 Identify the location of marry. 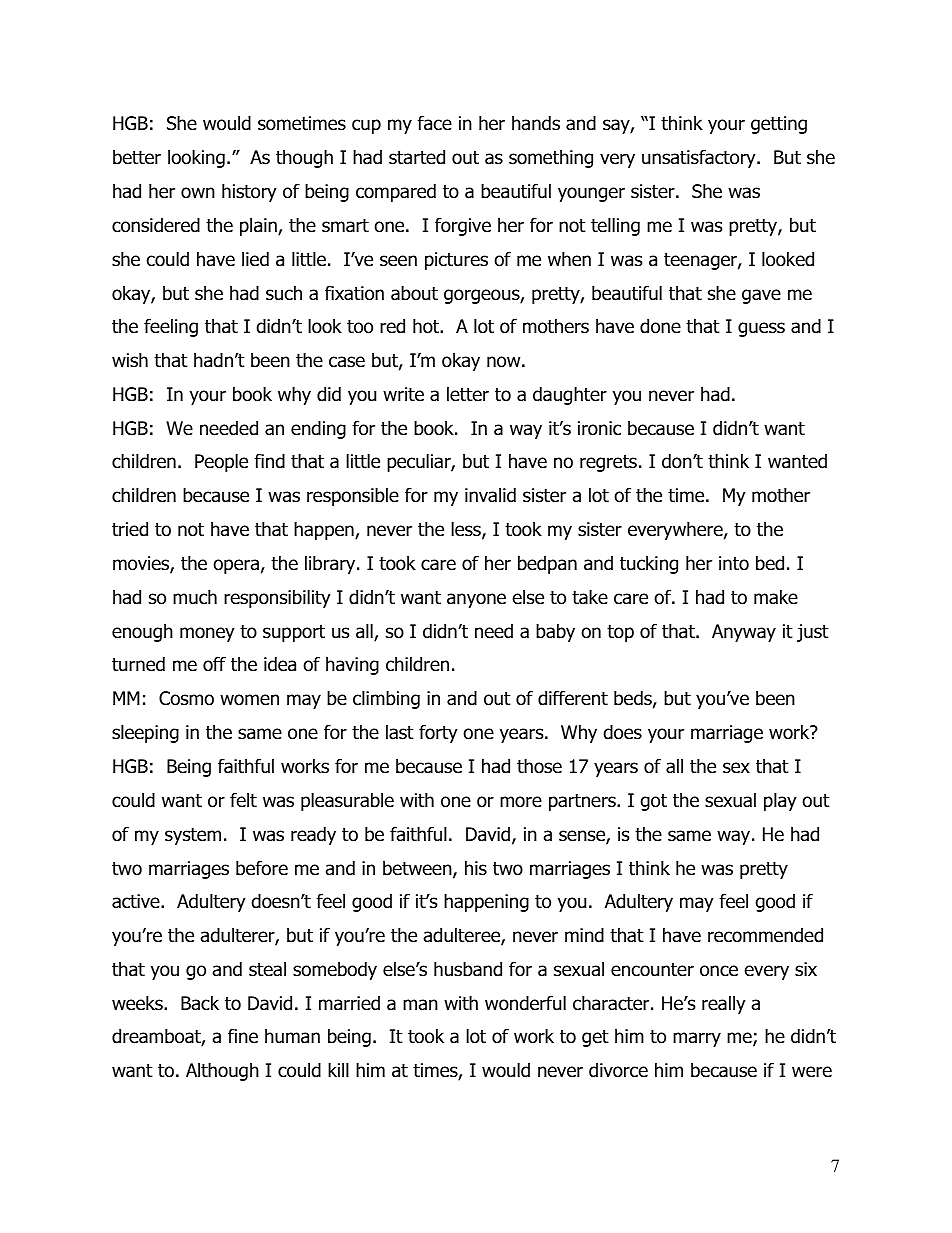
(697, 1039).
